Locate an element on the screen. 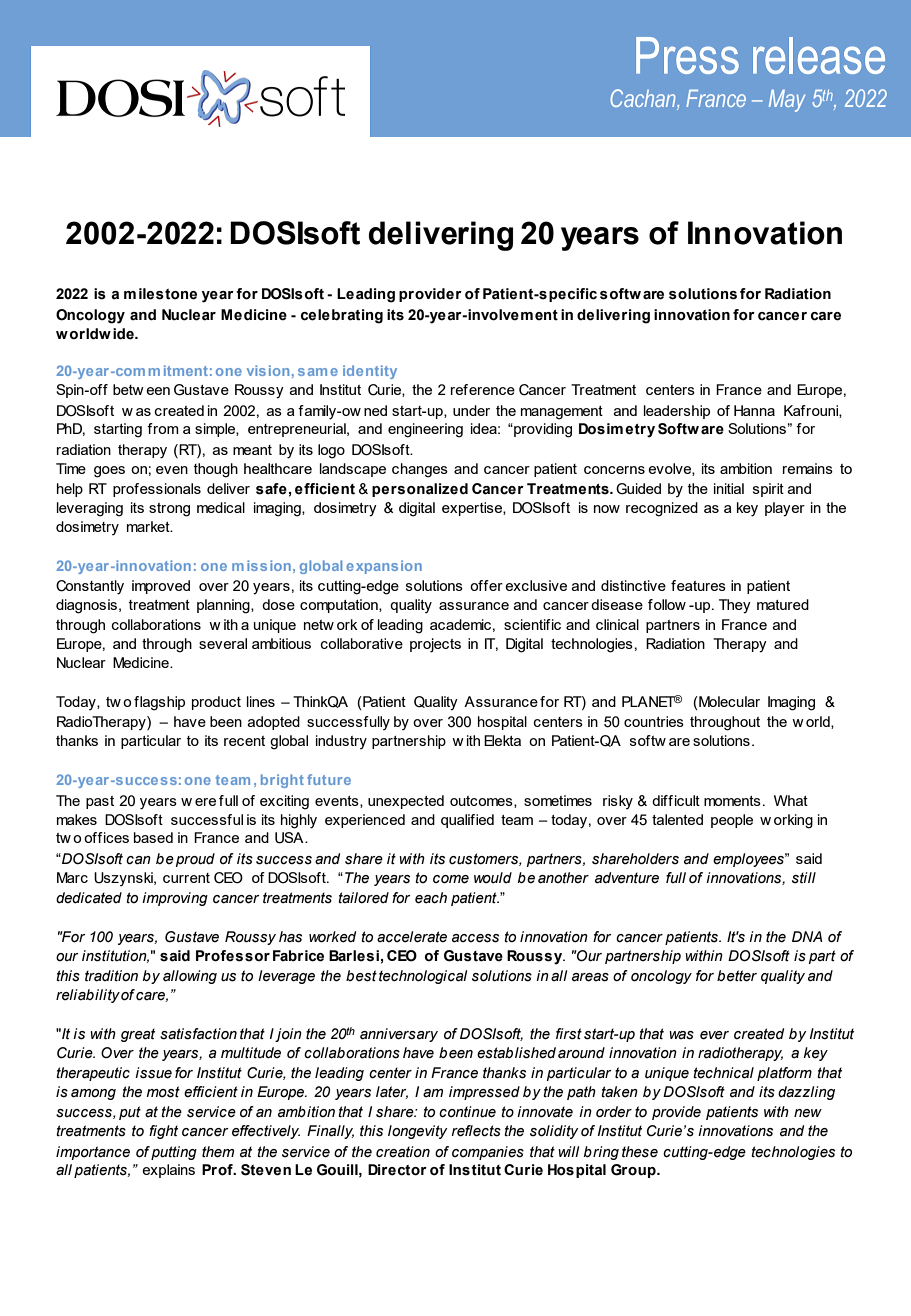  celebrating is located at coordinates (342, 316).
